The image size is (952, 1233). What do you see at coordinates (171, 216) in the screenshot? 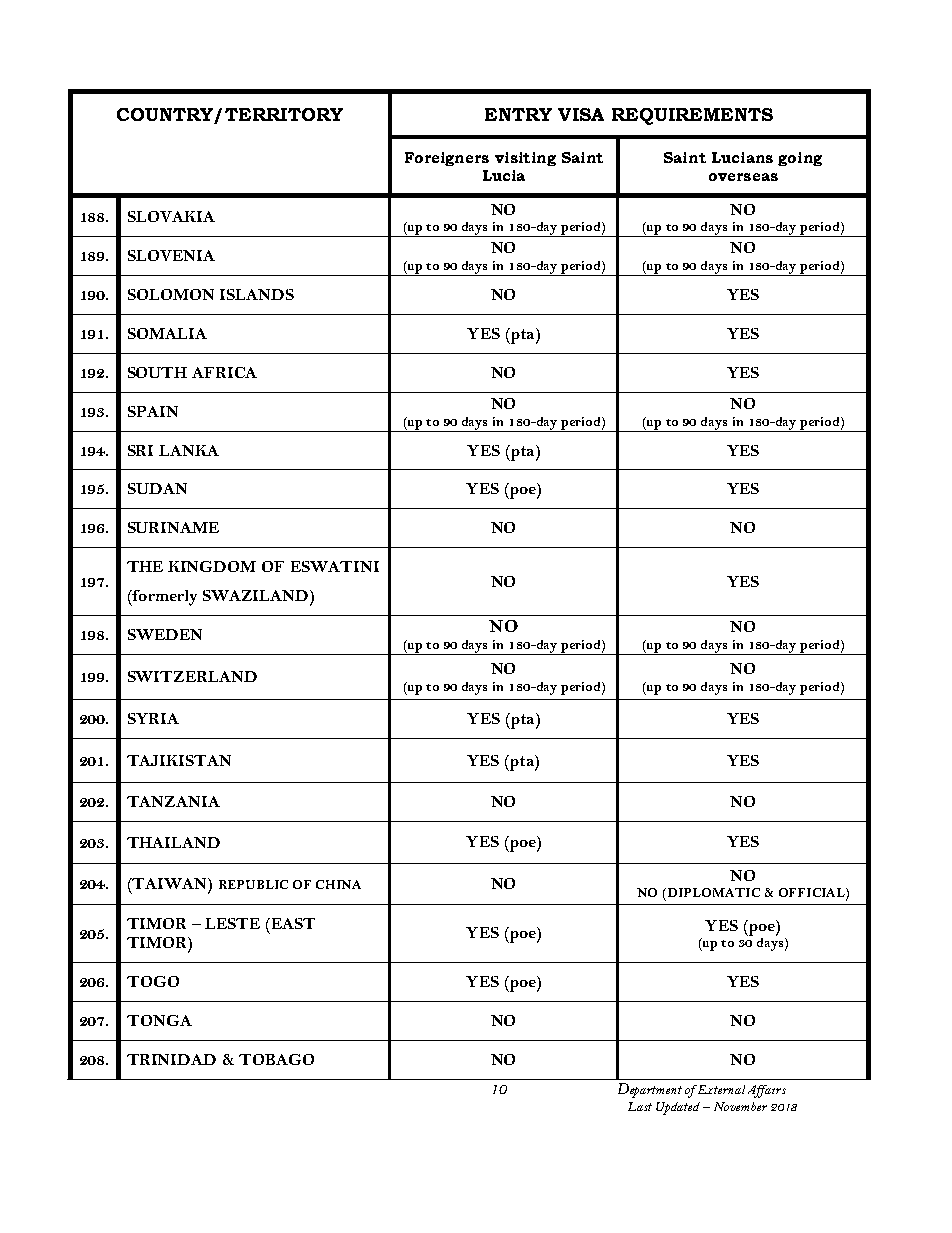
I see `SLOVAKIA` at bounding box center [171, 216].
